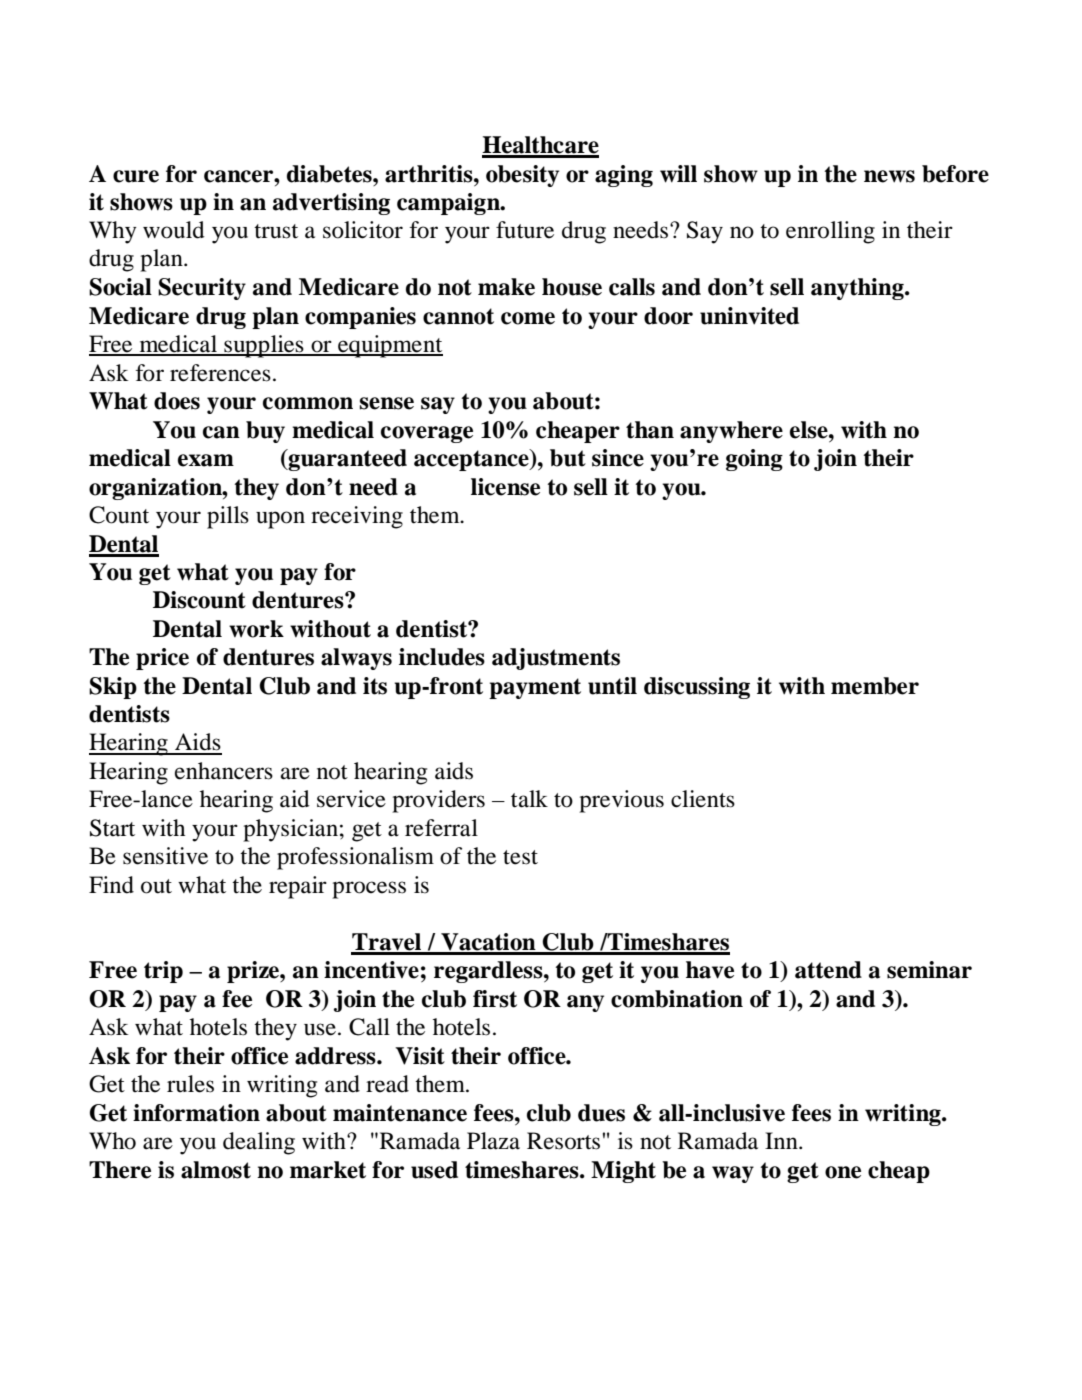 The height and width of the page is (1400, 1082). Describe the element at coordinates (754, 460) in the page. I see `going` at that location.
